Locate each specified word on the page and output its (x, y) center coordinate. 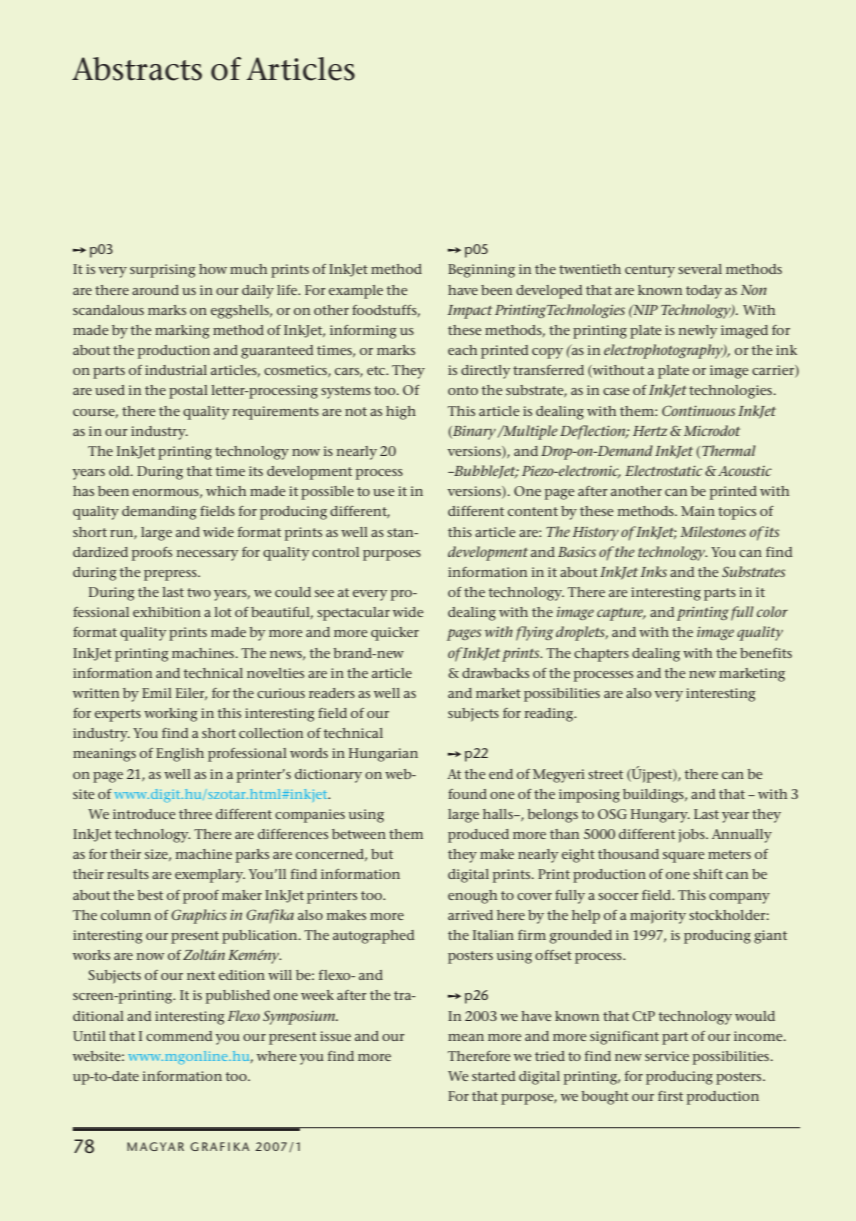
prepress (171, 575)
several (700, 269)
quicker (395, 634)
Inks (654, 571)
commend (179, 1036)
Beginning (481, 271)
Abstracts (137, 69)
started (493, 1076)
